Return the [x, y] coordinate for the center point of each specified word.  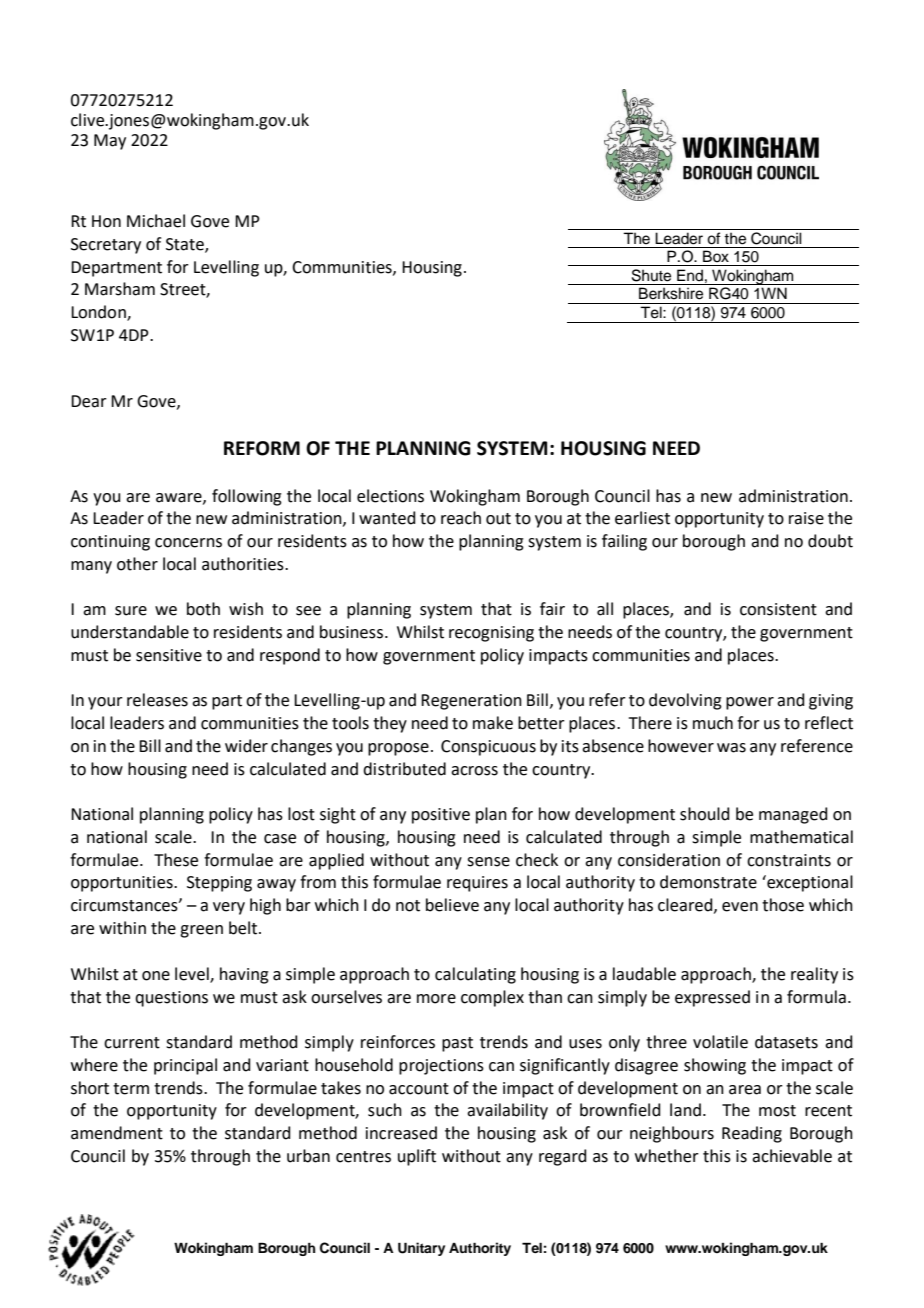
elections [390, 496]
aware [180, 498]
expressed [712, 998]
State [186, 245]
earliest [642, 518]
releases [157, 700]
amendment [117, 1133]
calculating [475, 975]
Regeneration [471, 702]
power [750, 703]
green [201, 931]
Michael [156, 221]
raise [806, 518]
